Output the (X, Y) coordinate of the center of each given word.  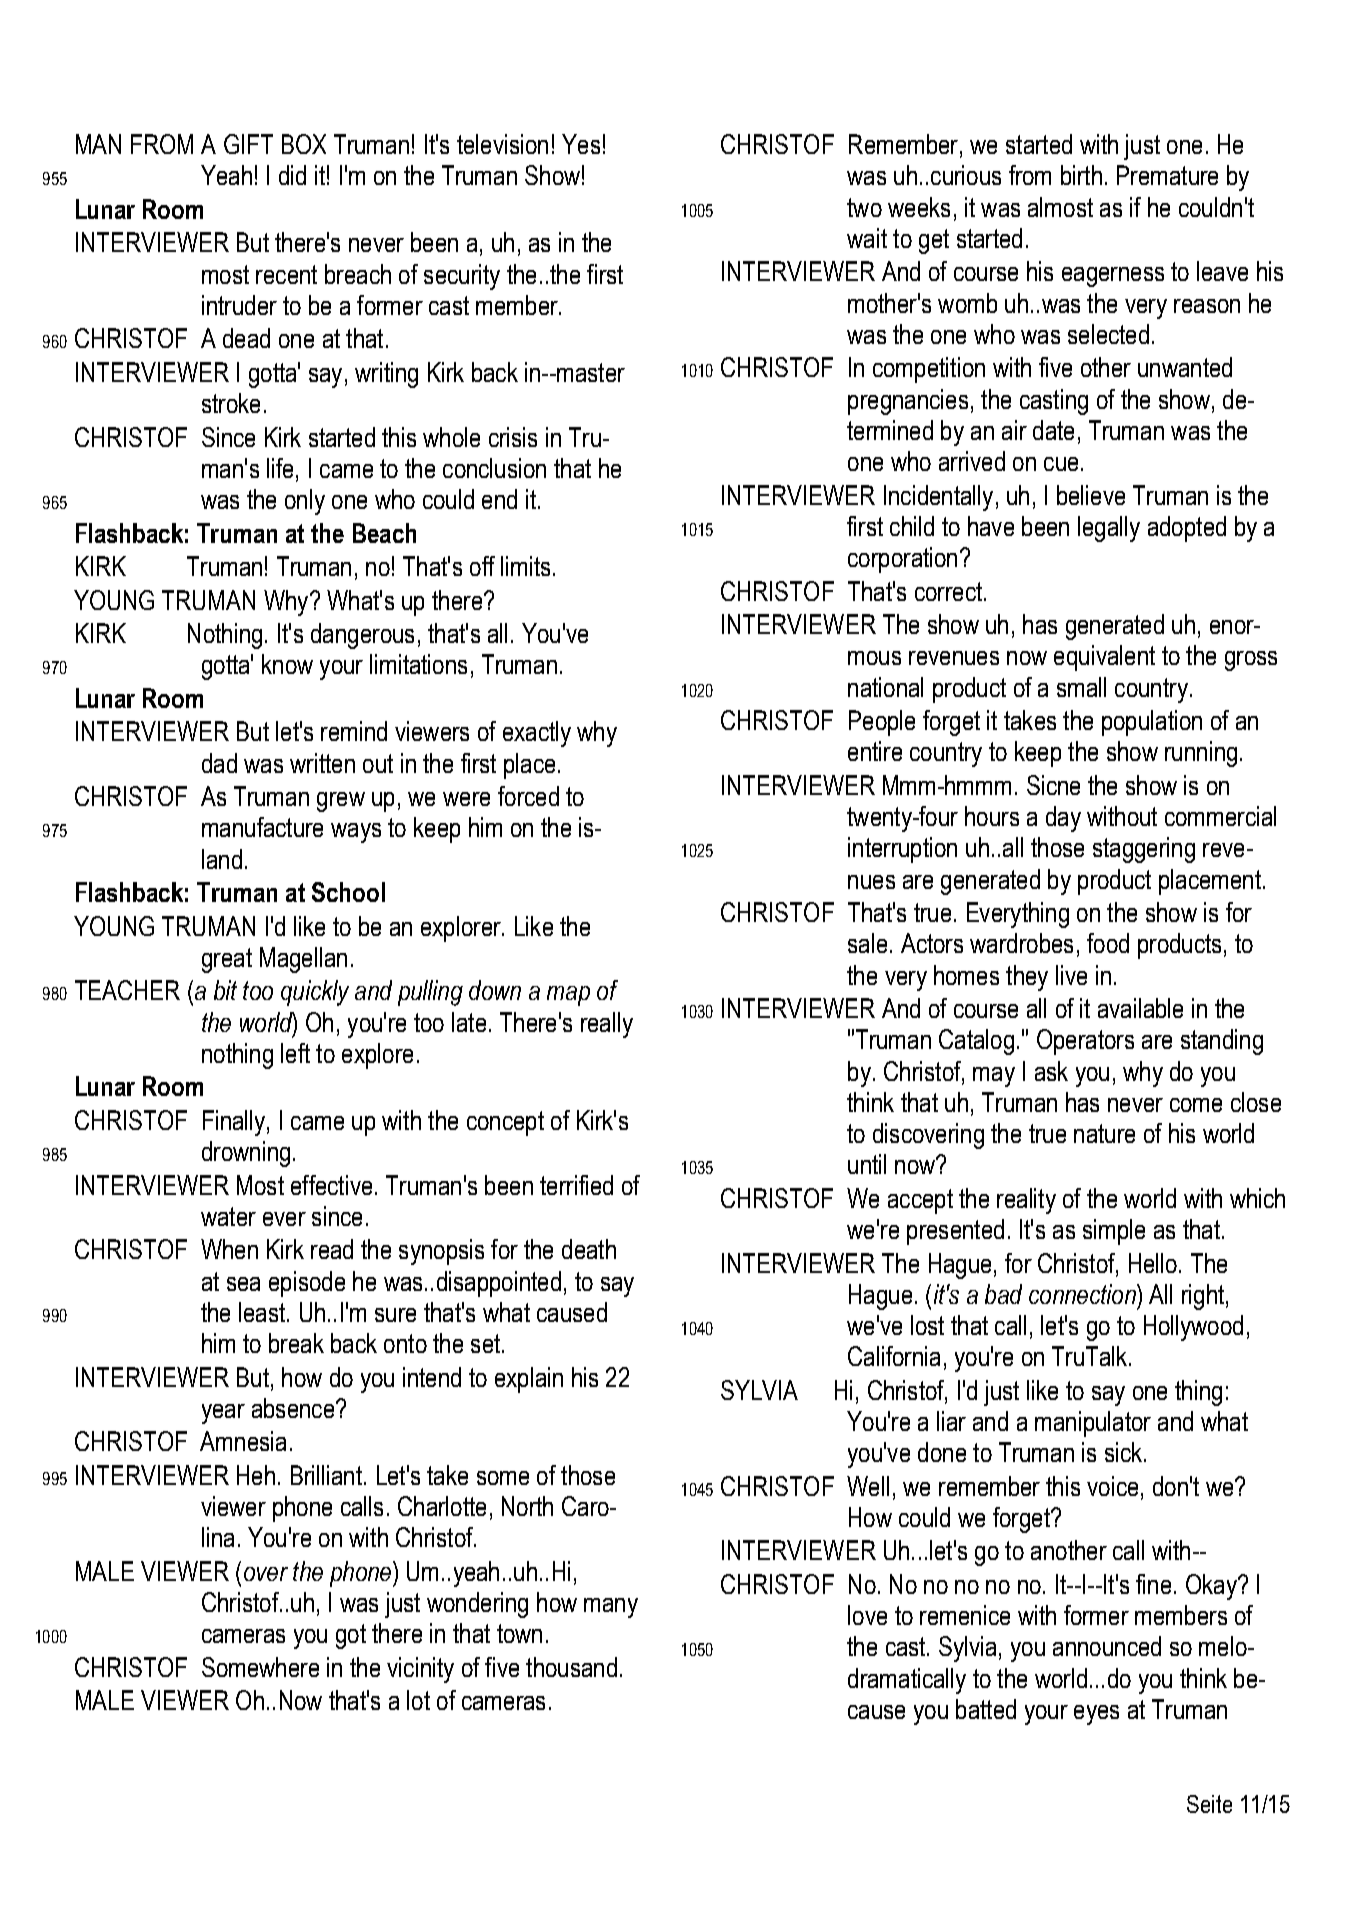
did (292, 175)
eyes (1096, 1715)
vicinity (420, 1670)
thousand (571, 1667)
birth (1081, 175)
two (864, 207)
